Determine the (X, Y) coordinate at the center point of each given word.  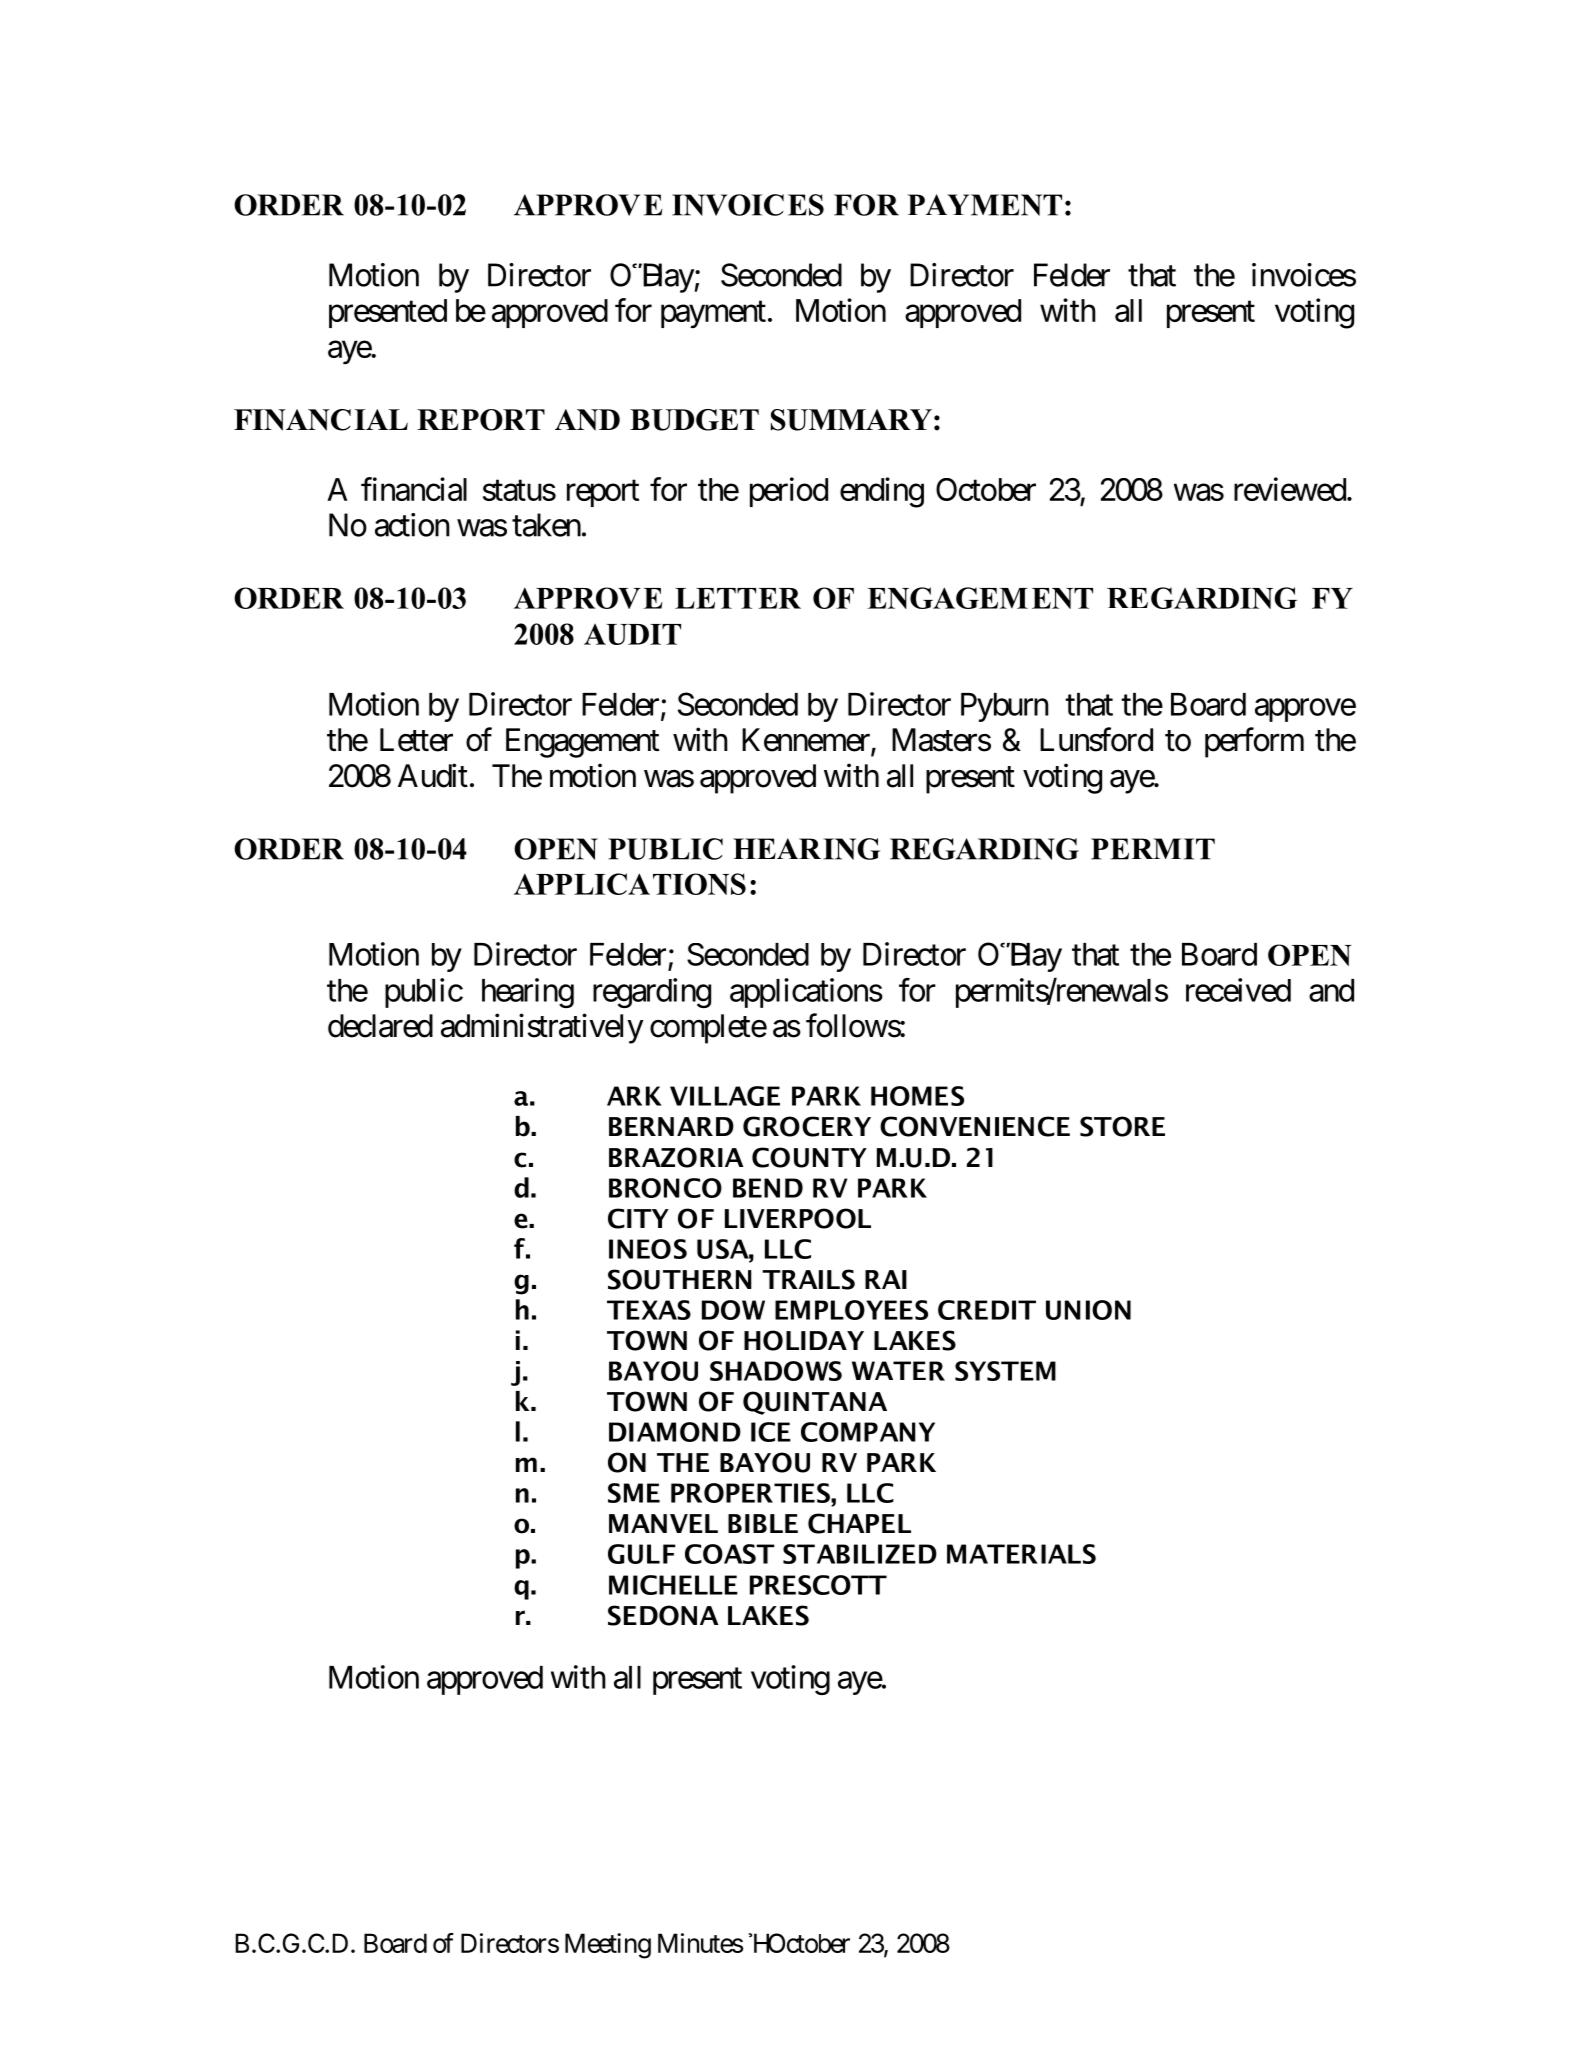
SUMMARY (851, 420)
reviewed (1290, 489)
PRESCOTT (818, 1585)
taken (546, 525)
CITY (638, 1218)
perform (1254, 742)
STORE (1122, 1126)
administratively (542, 1028)
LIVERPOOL (798, 1218)
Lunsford (1096, 739)
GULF (642, 1554)
